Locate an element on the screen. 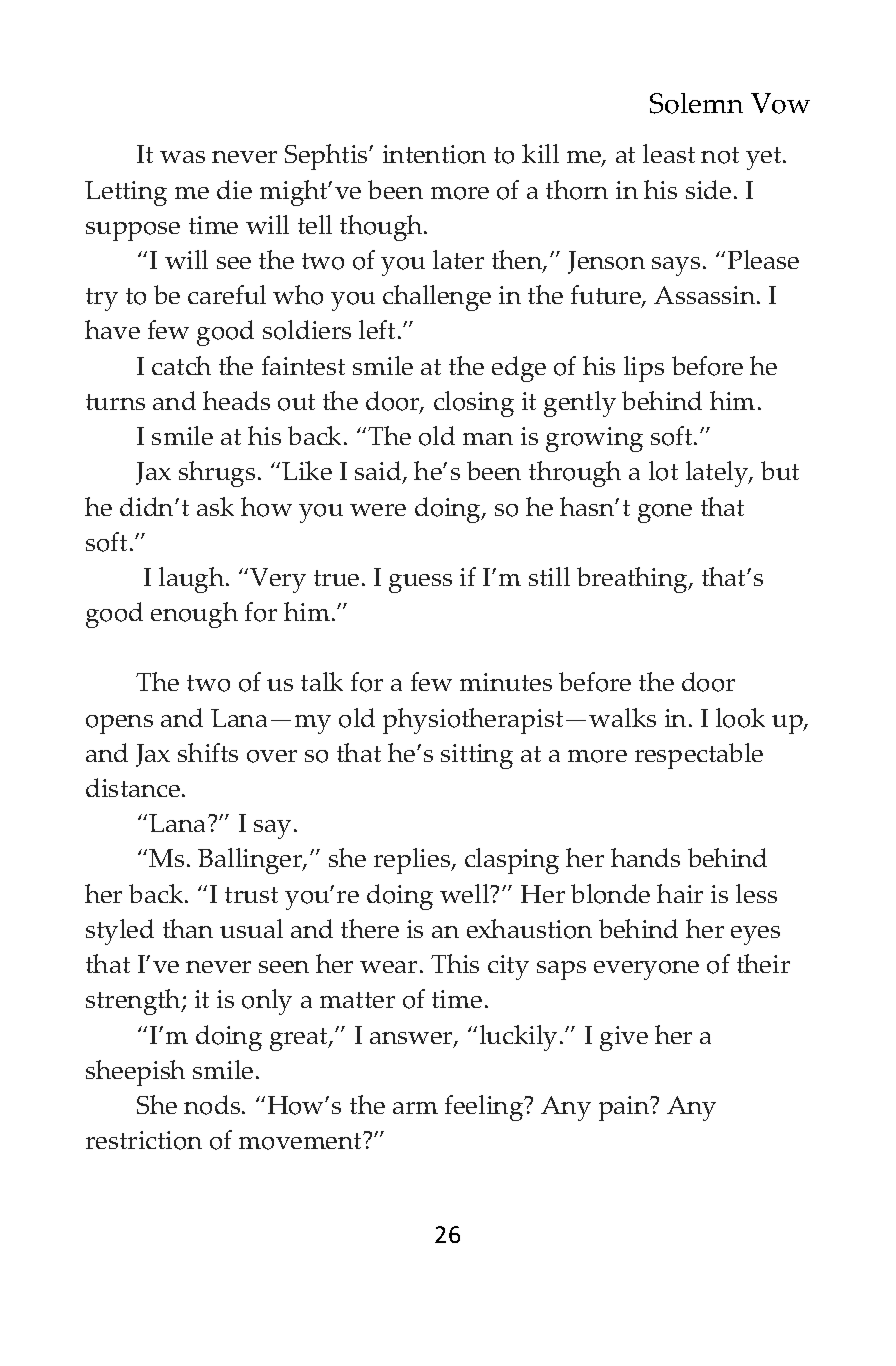 This screenshot has height=1366, width=896. sitting is located at coordinates (477, 756).
